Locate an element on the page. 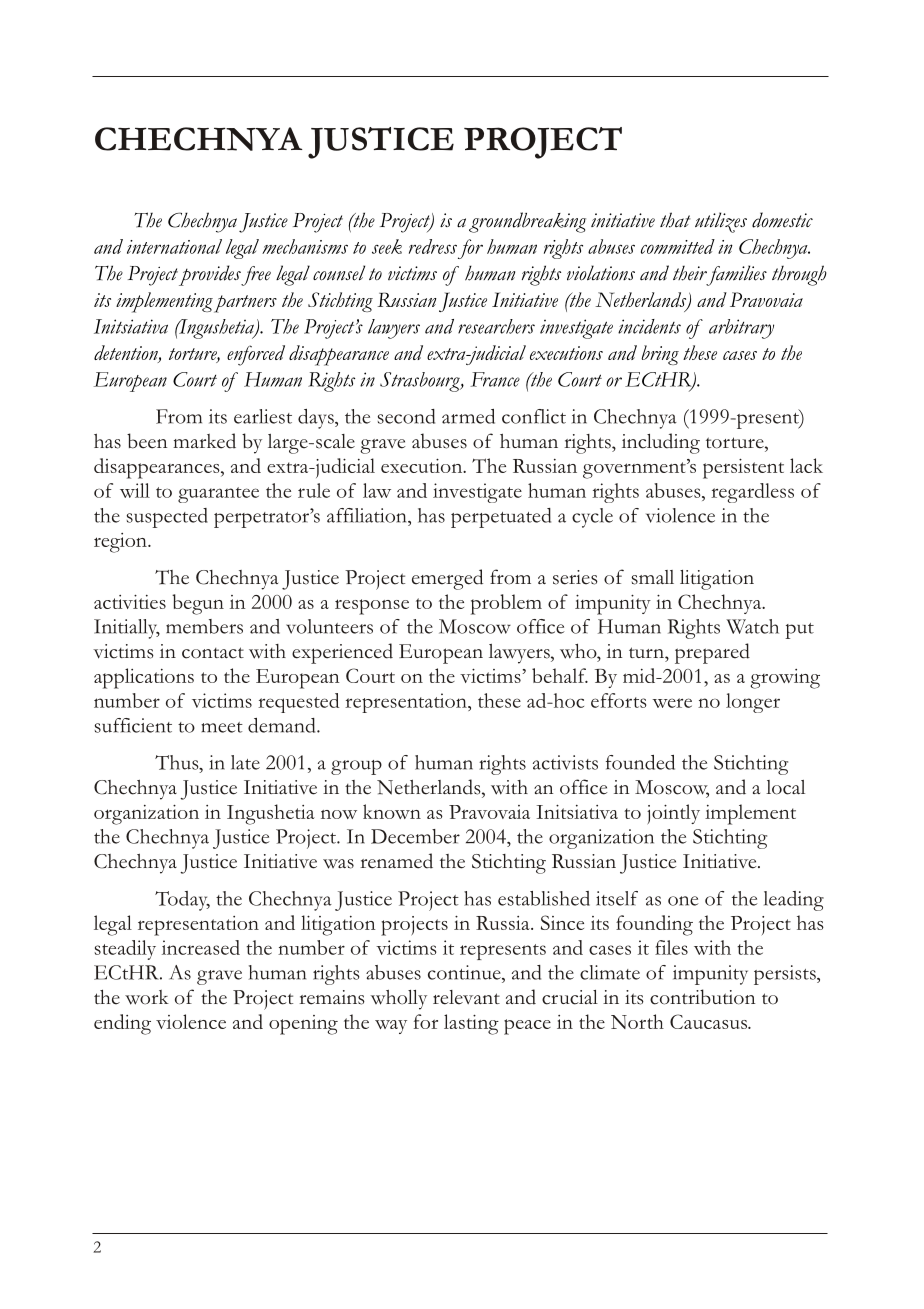  contribution is located at coordinates (702, 997).
